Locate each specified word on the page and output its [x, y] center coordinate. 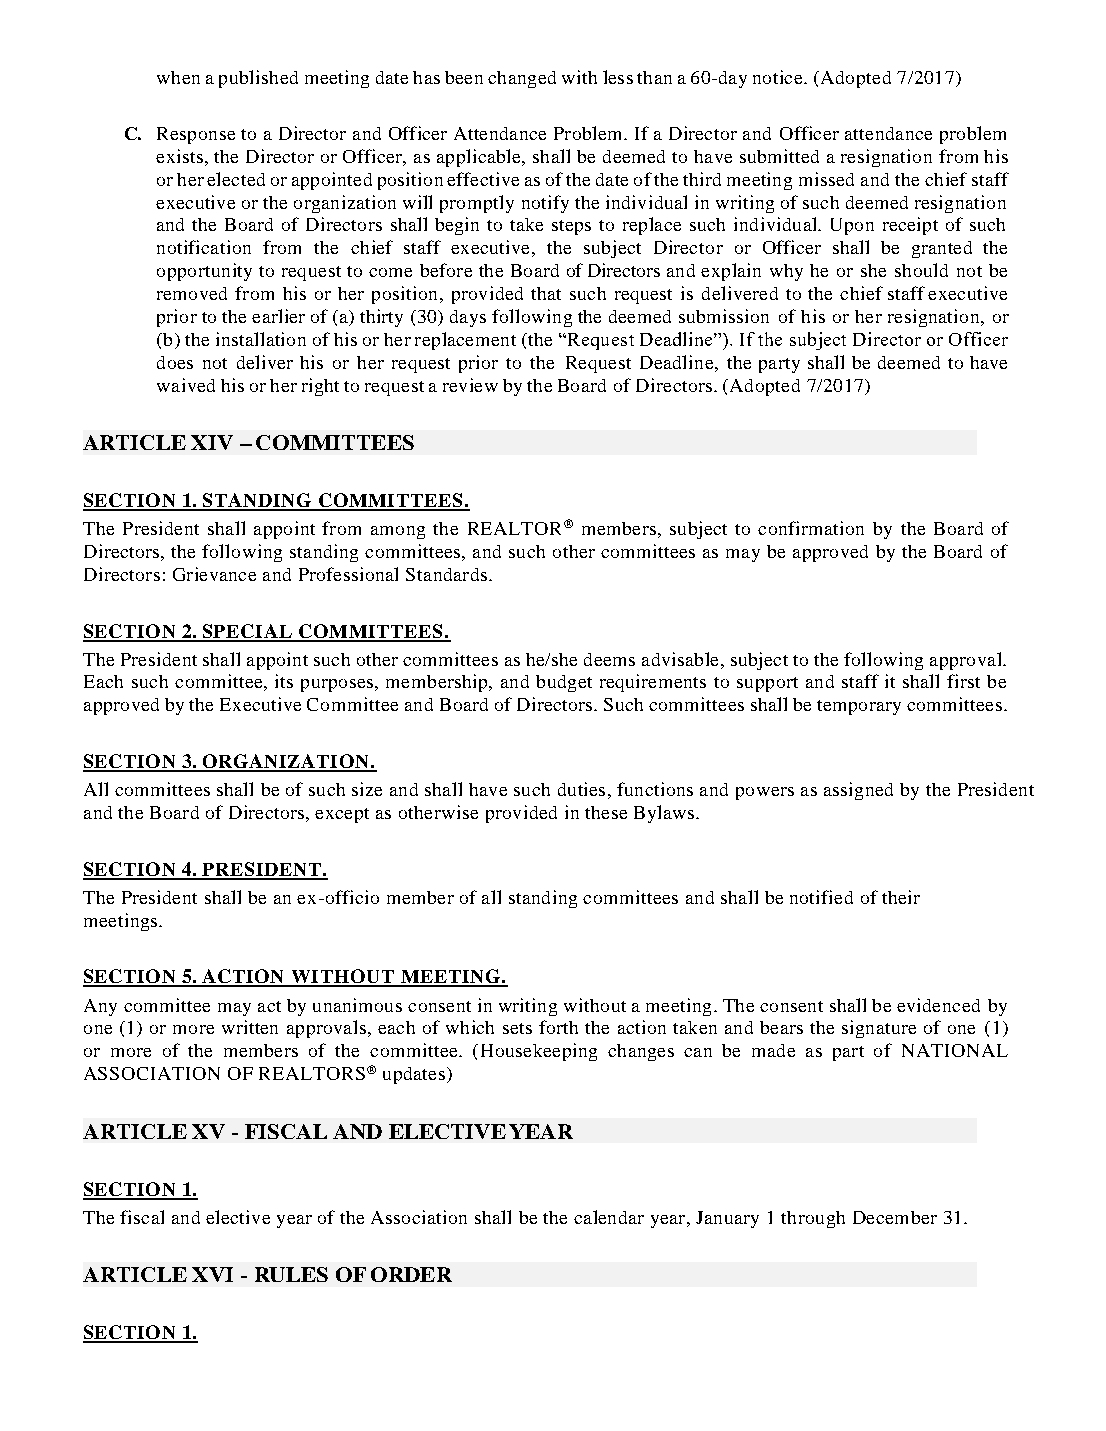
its [284, 681]
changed [522, 79]
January [727, 1219]
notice [777, 77]
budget [564, 683]
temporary [859, 707]
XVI [212, 1274]
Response [196, 135]
